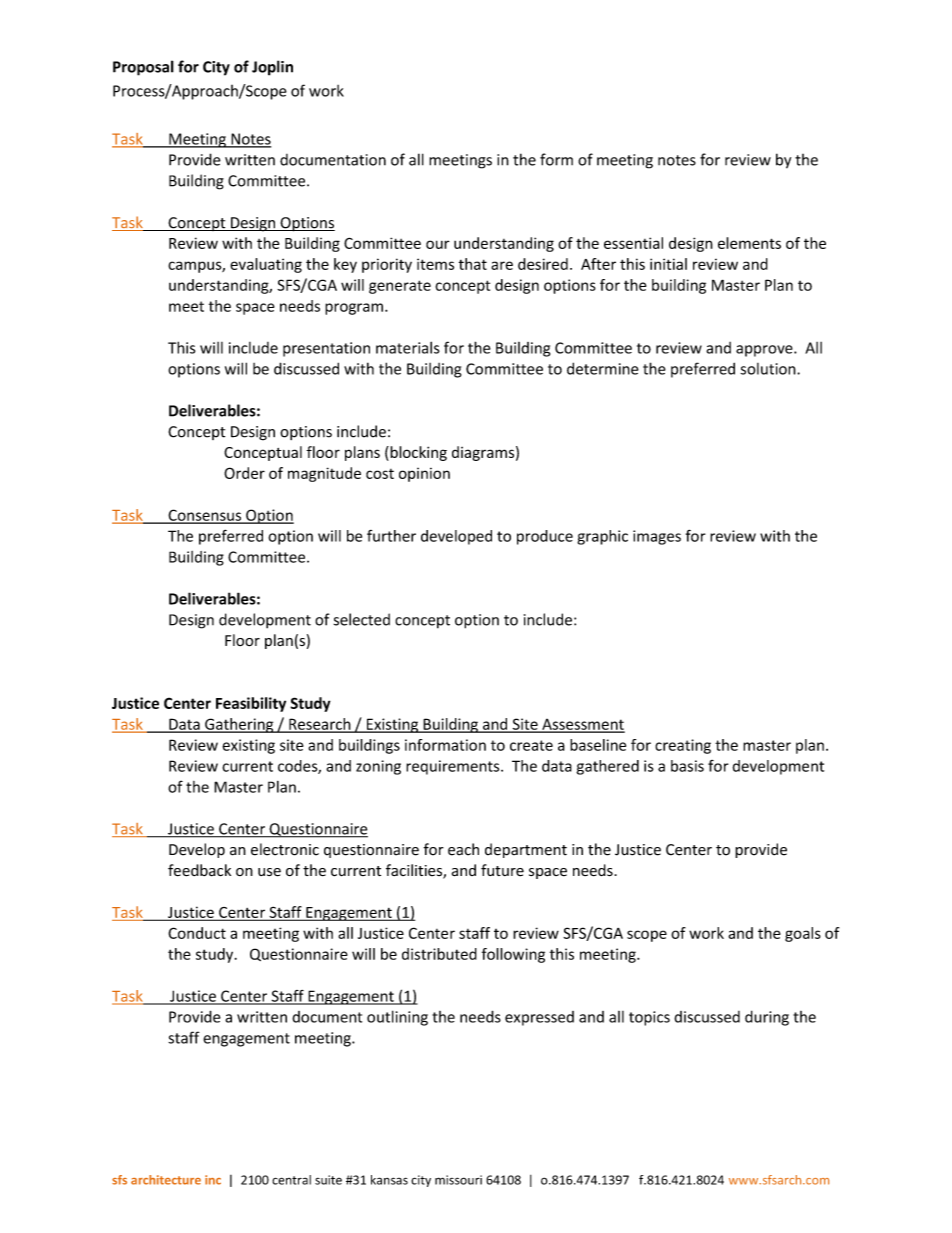  What do you see at coordinates (749, 243) in the screenshot?
I see `elements` at bounding box center [749, 243].
